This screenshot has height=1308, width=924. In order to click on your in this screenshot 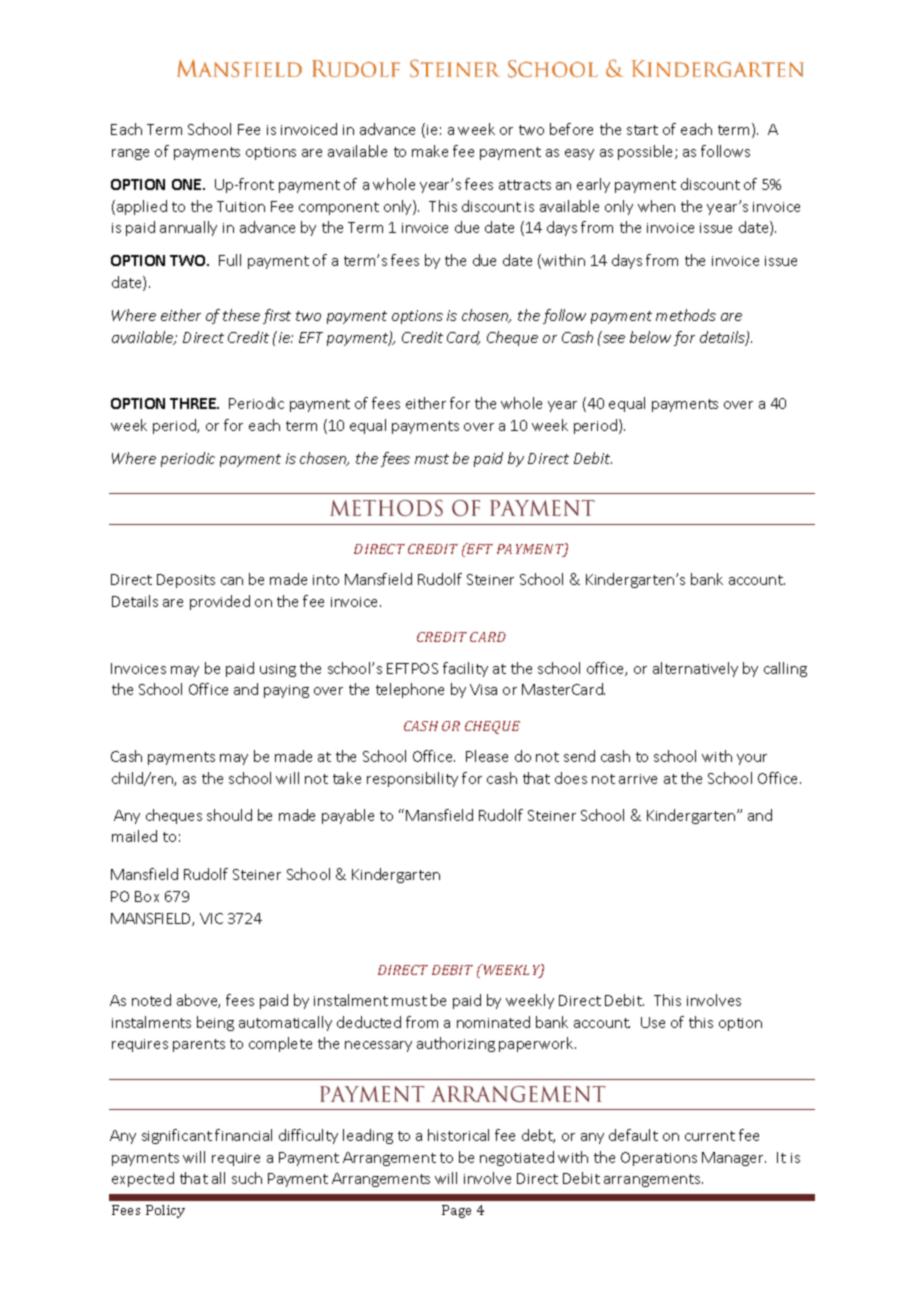, I will do `click(752, 759)`.
